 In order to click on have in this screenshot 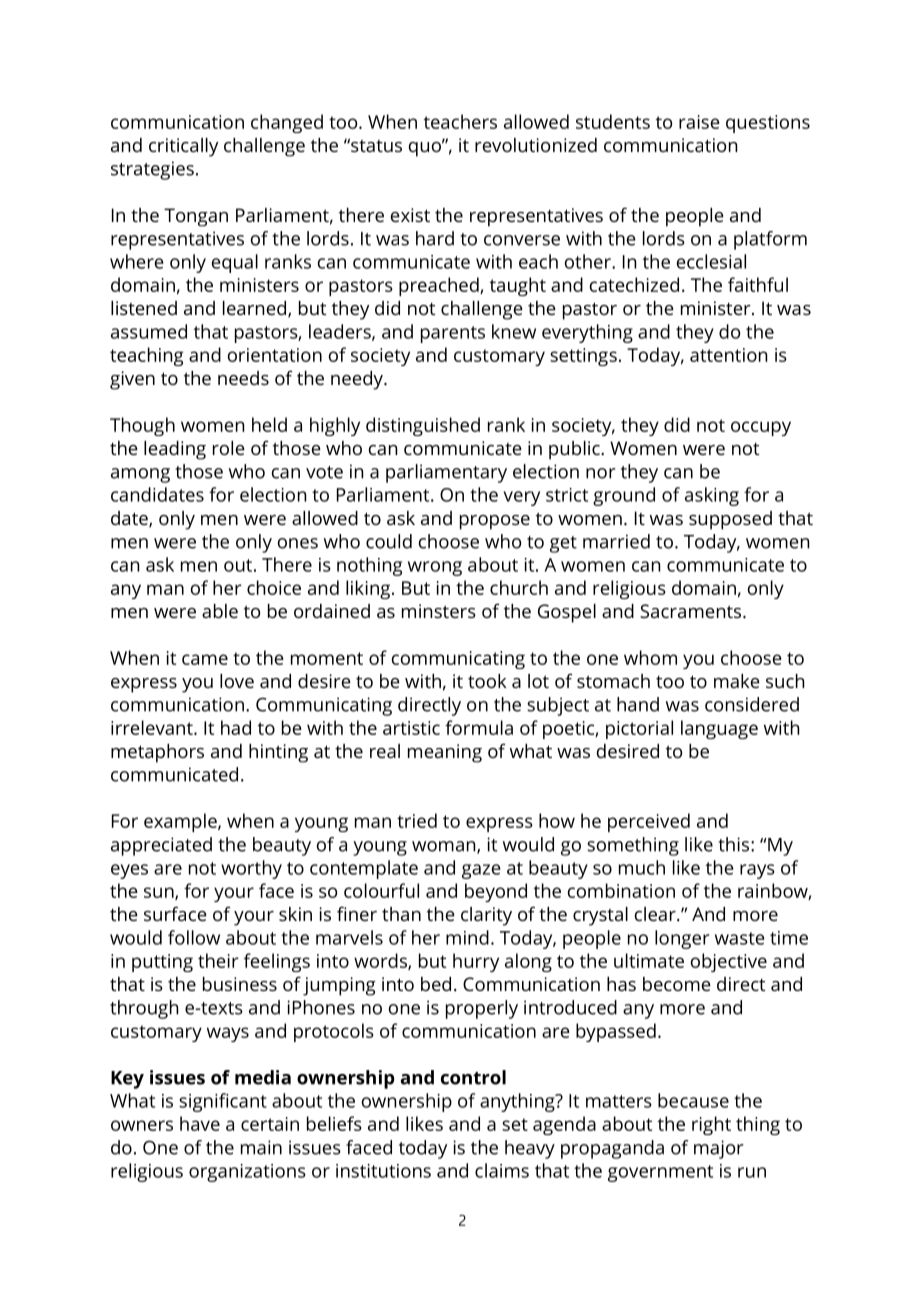, I will do `click(200, 1123)`.
